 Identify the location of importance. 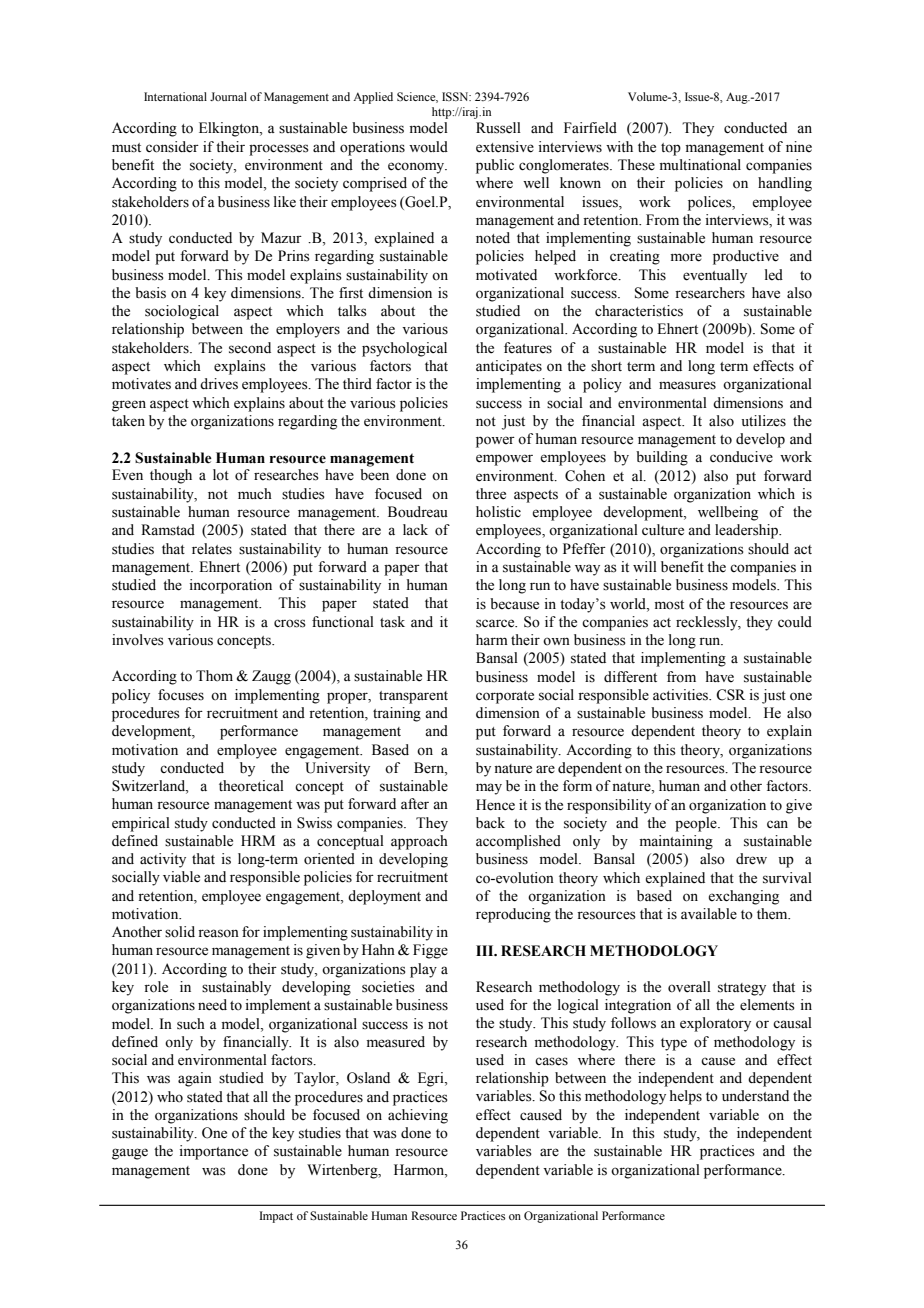
(213, 1152).
